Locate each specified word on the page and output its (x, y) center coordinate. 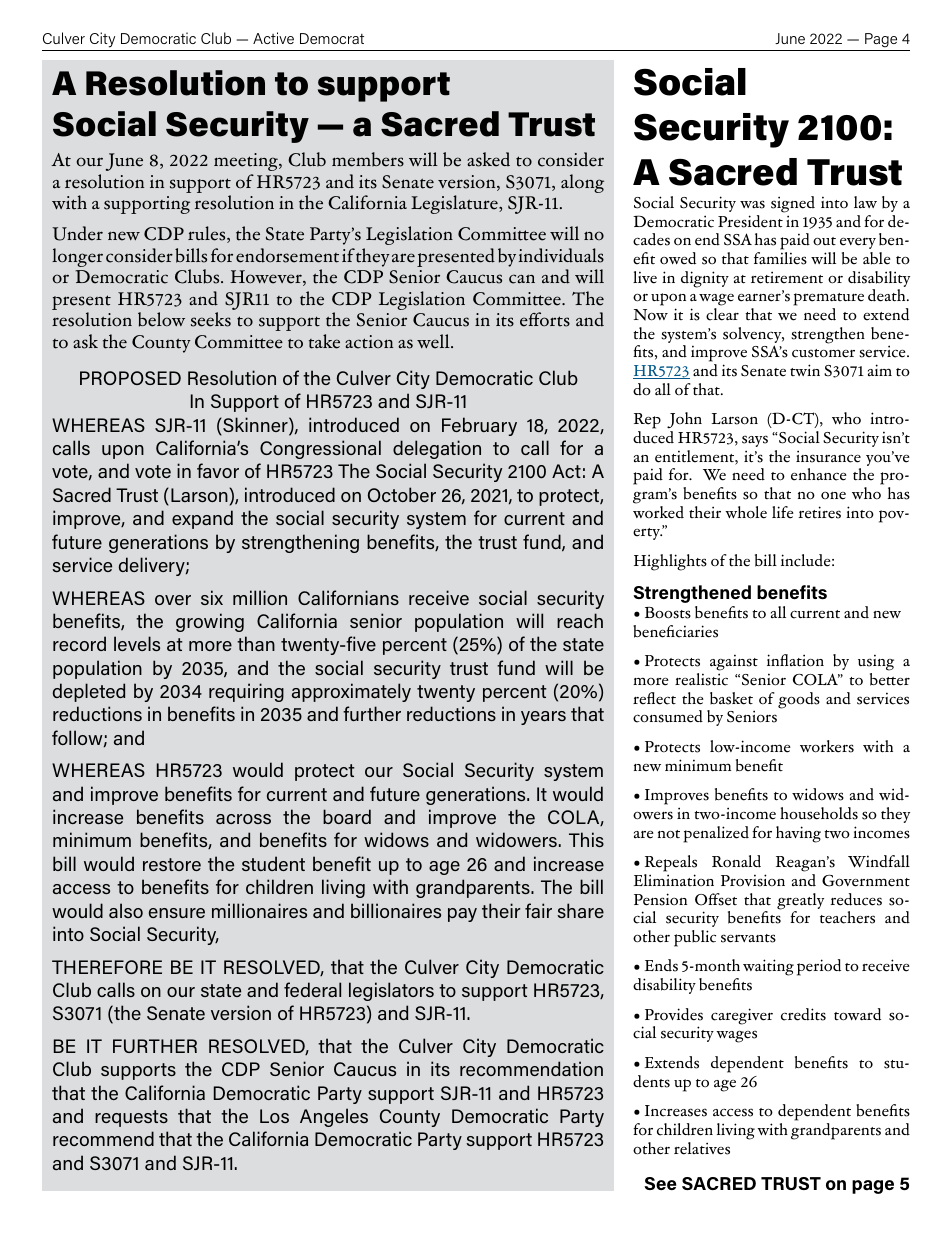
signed (793, 204)
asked (488, 159)
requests (131, 1118)
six (212, 597)
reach (580, 620)
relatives (702, 1148)
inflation (795, 660)
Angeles (334, 1117)
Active (273, 38)
